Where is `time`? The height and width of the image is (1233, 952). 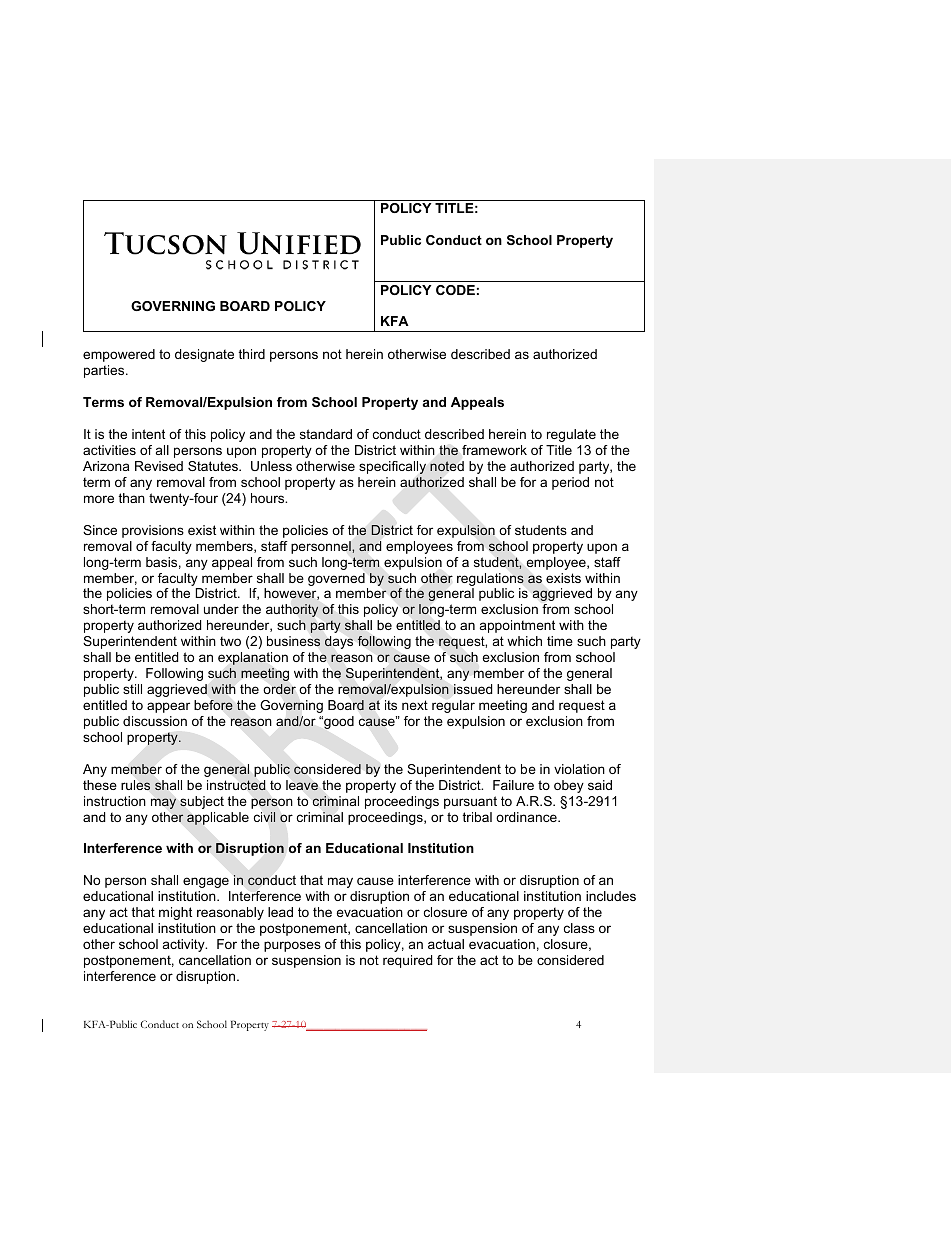 time is located at coordinates (560, 641).
